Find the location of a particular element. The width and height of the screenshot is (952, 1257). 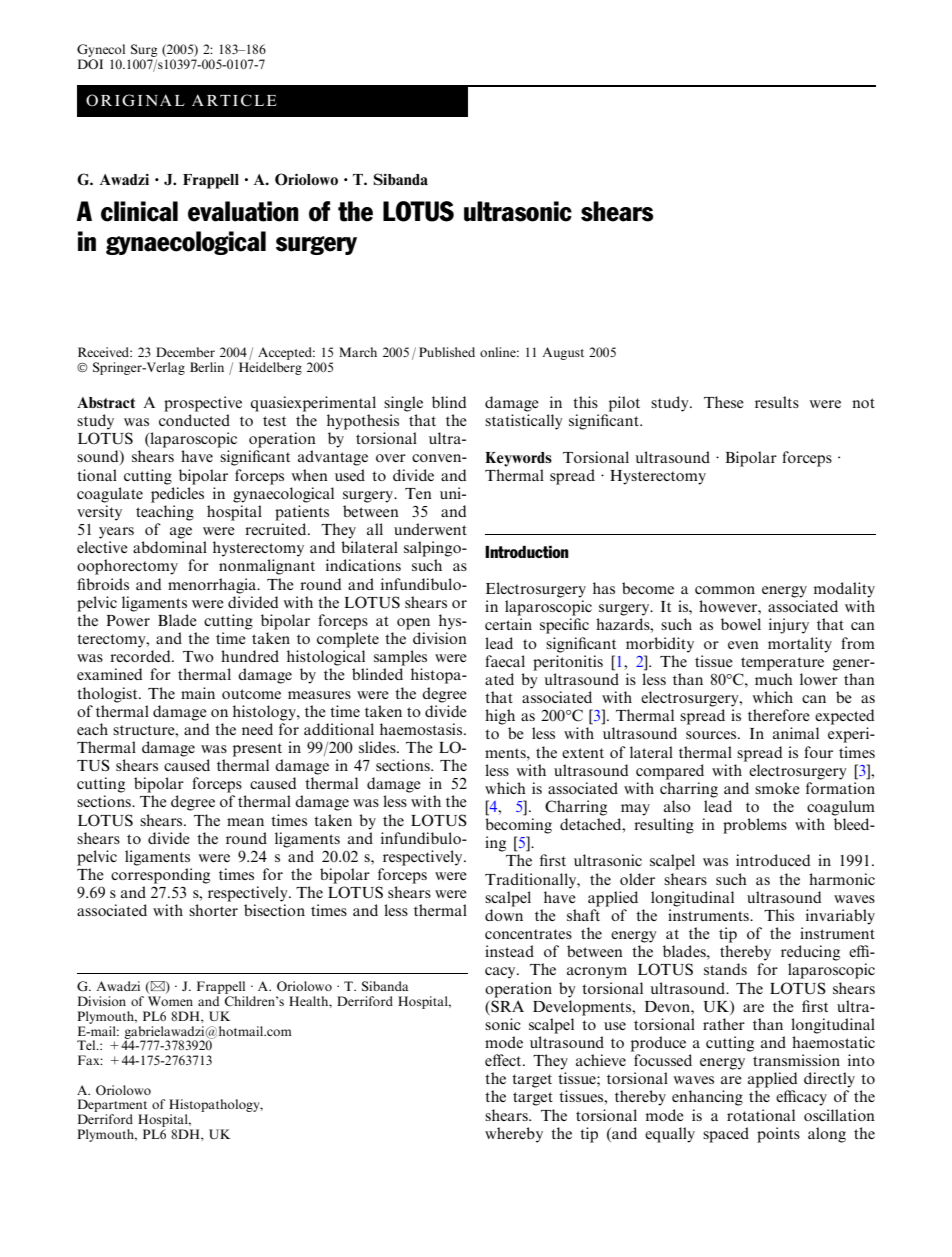

common is located at coordinates (725, 590).
